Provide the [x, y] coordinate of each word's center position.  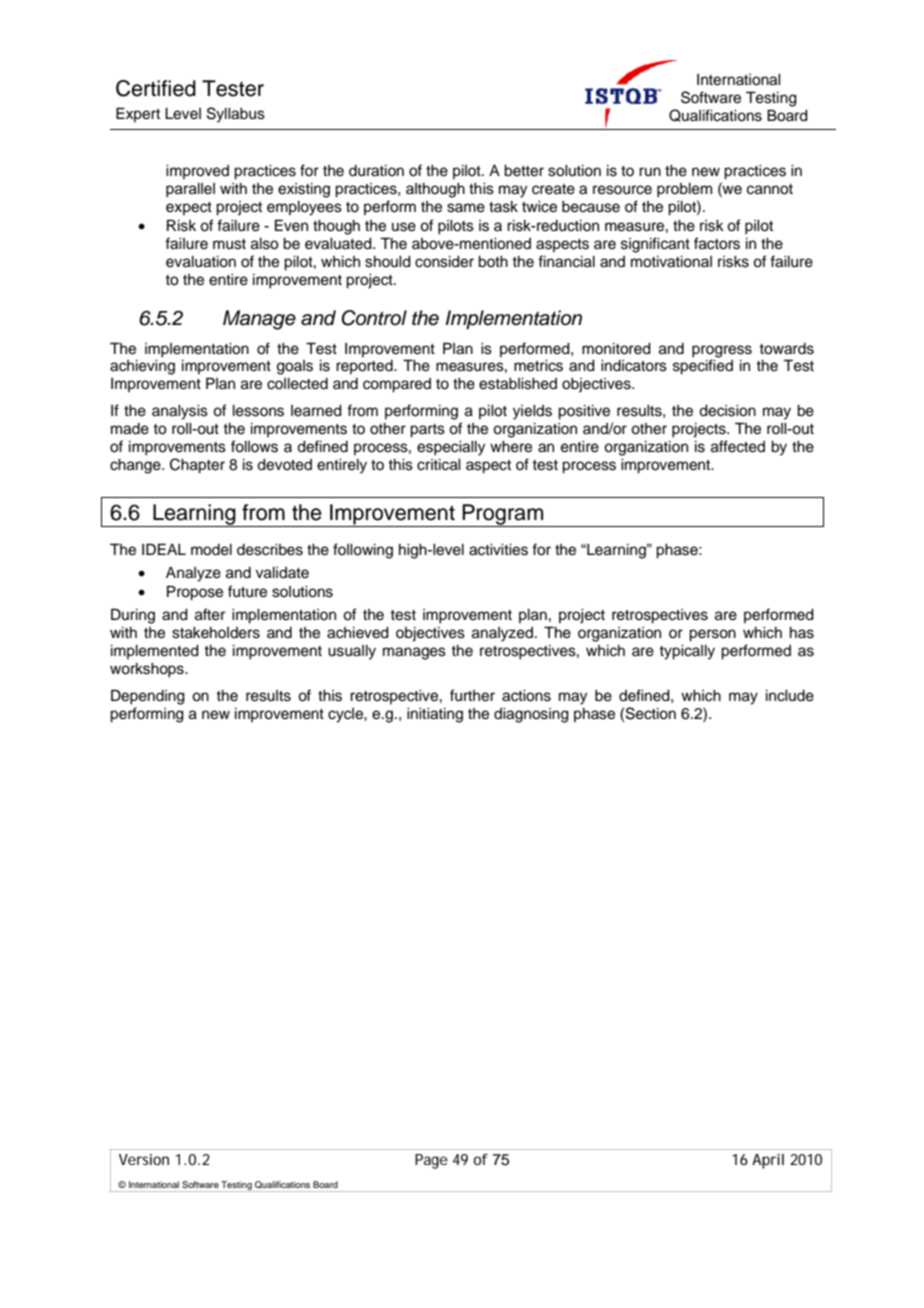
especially [451, 448]
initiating [435, 715]
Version [144, 1159]
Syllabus [236, 115]
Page [431, 1161]
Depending [148, 697]
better [524, 171]
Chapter [197, 466]
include [790, 696]
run [650, 171]
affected [738, 446]
